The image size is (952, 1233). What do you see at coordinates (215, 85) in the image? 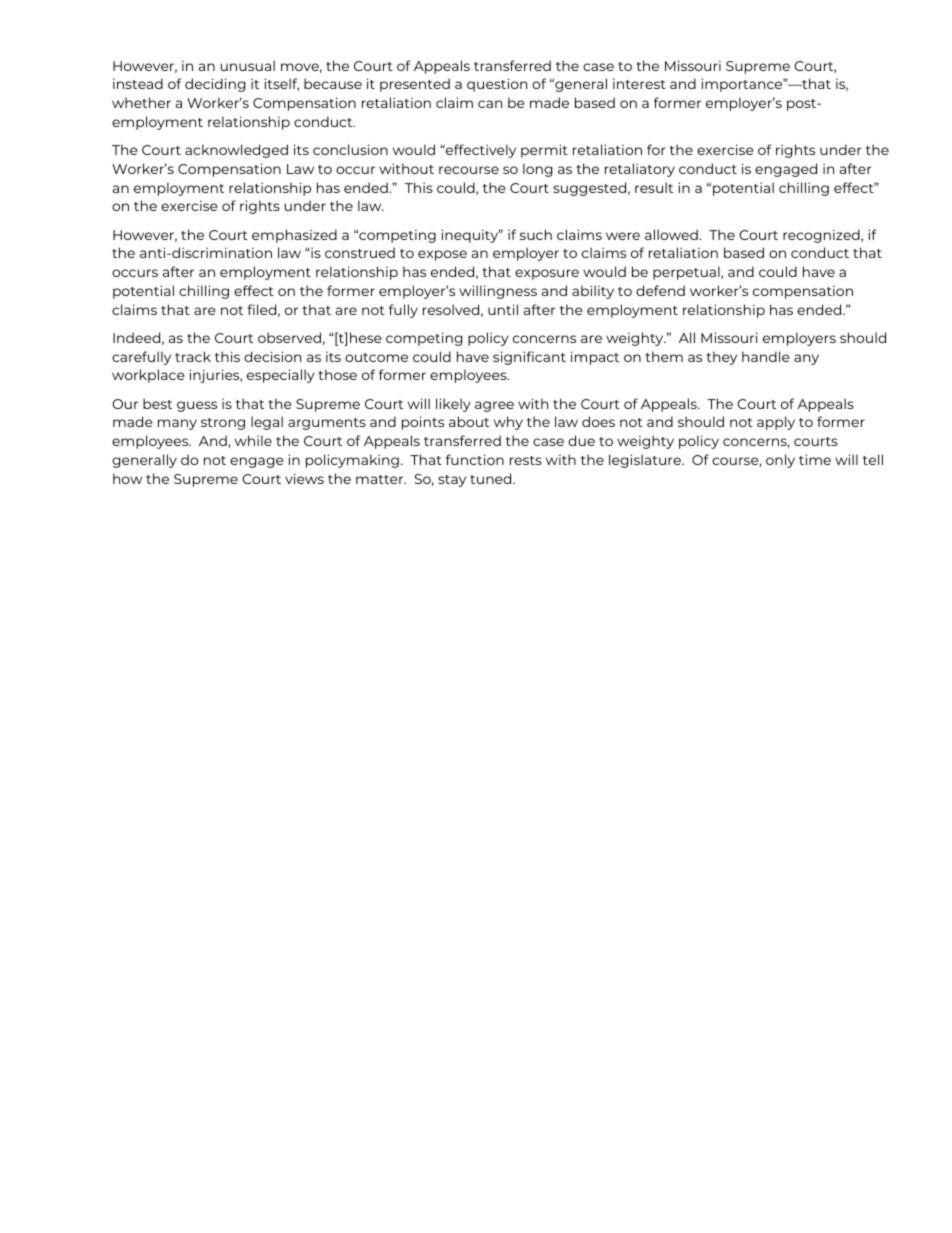
I see `deciding` at bounding box center [215, 85].
